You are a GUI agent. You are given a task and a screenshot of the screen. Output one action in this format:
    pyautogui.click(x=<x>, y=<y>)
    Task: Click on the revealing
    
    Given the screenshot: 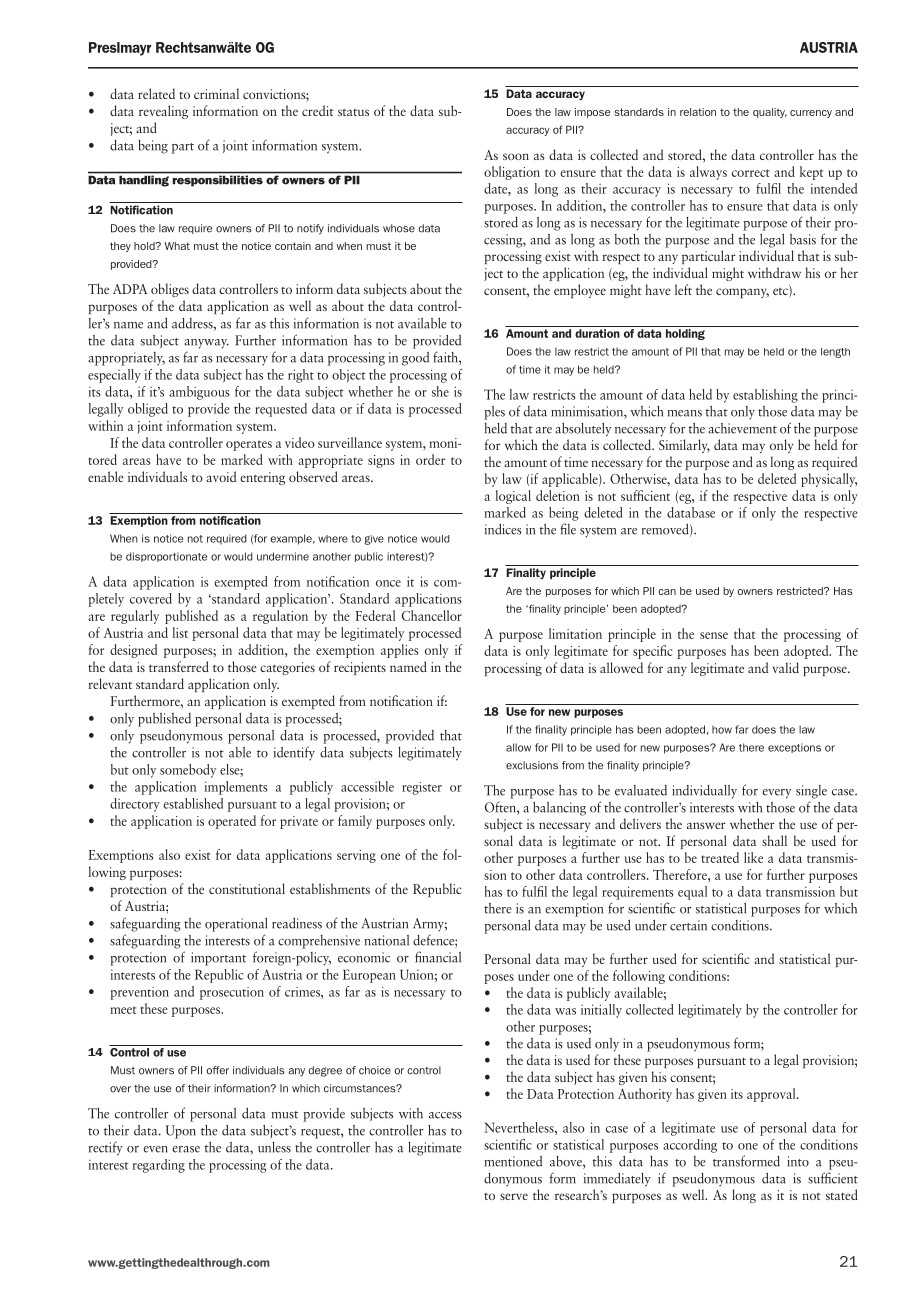 What is the action you would take?
    pyautogui.click(x=163, y=112)
